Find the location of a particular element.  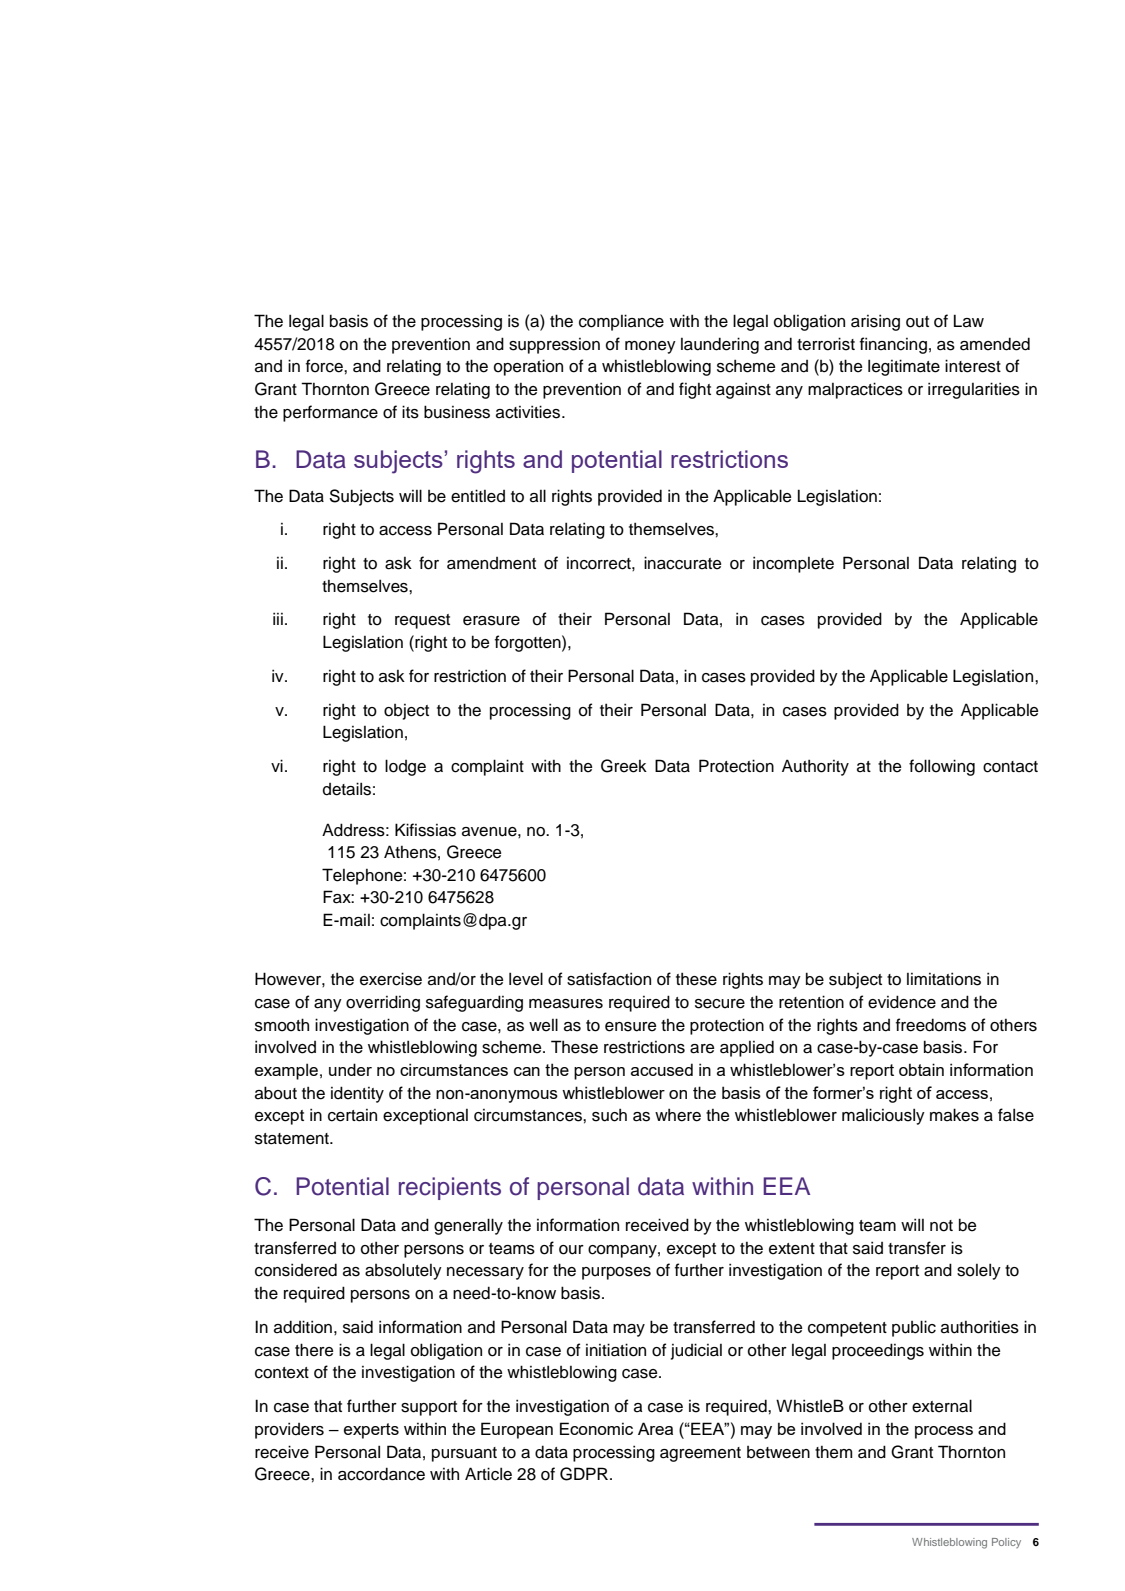

force is located at coordinates (325, 366).
